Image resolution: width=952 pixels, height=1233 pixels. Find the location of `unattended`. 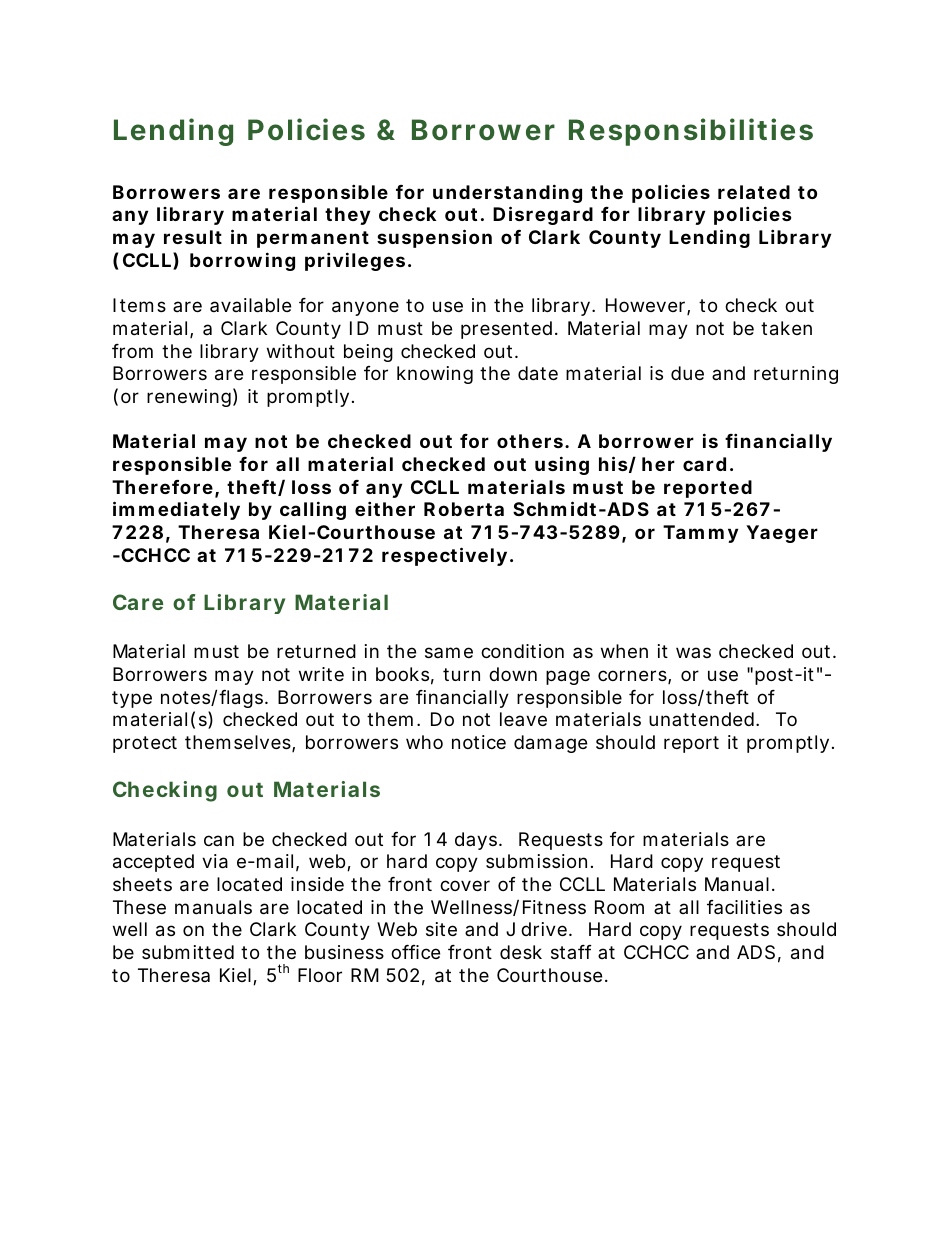

unattended is located at coordinates (701, 719).
